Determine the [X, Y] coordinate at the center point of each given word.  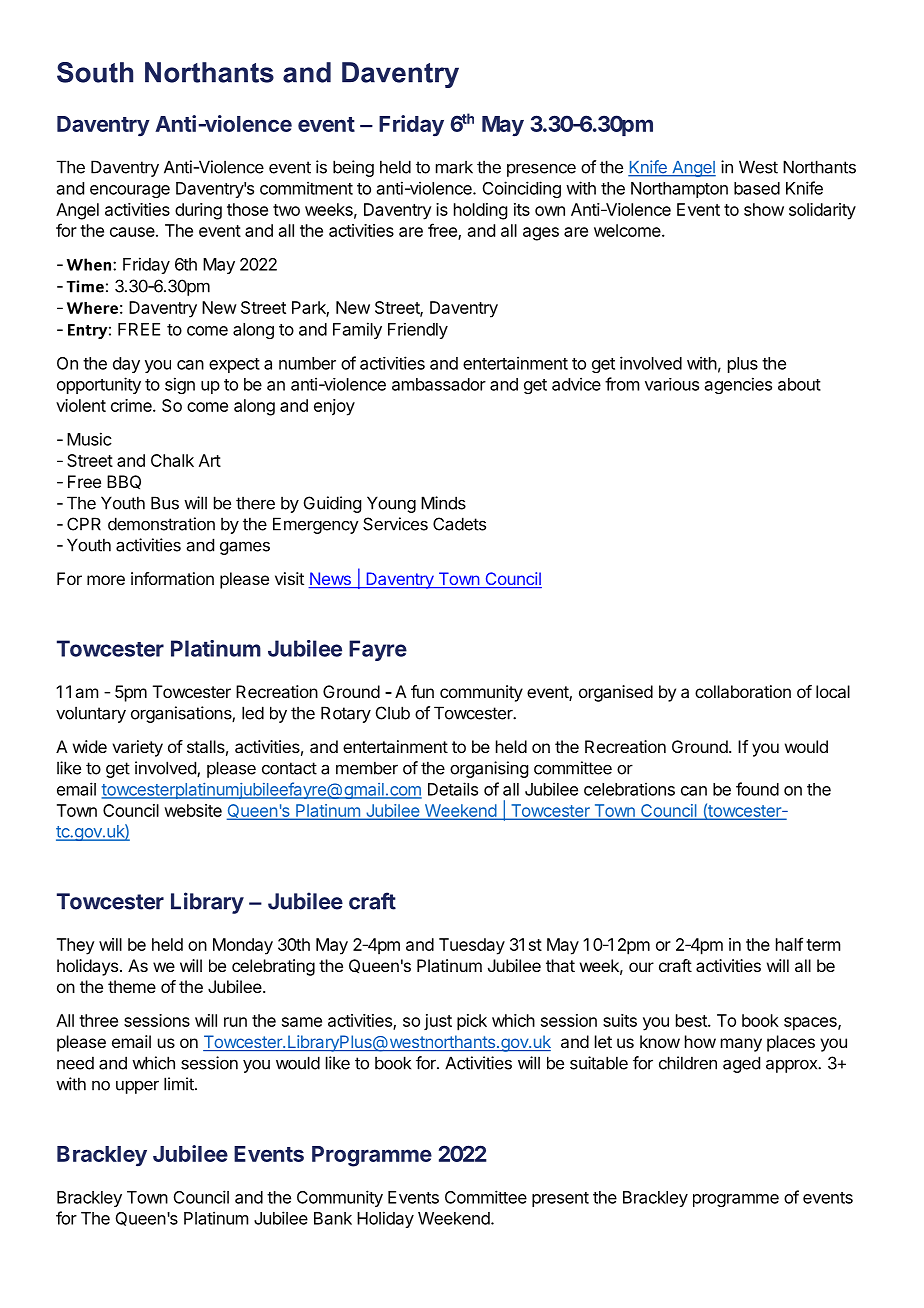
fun [422, 691]
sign [180, 385]
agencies [738, 385]
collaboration [743, 691]
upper [137, 1087]
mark [454, 167]
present [560, 1199]
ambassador [439, 384]
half [789, 944]
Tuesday [472, 946]
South [95, 72]
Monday [243, 946]
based [757, 188]
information [172, 578]
